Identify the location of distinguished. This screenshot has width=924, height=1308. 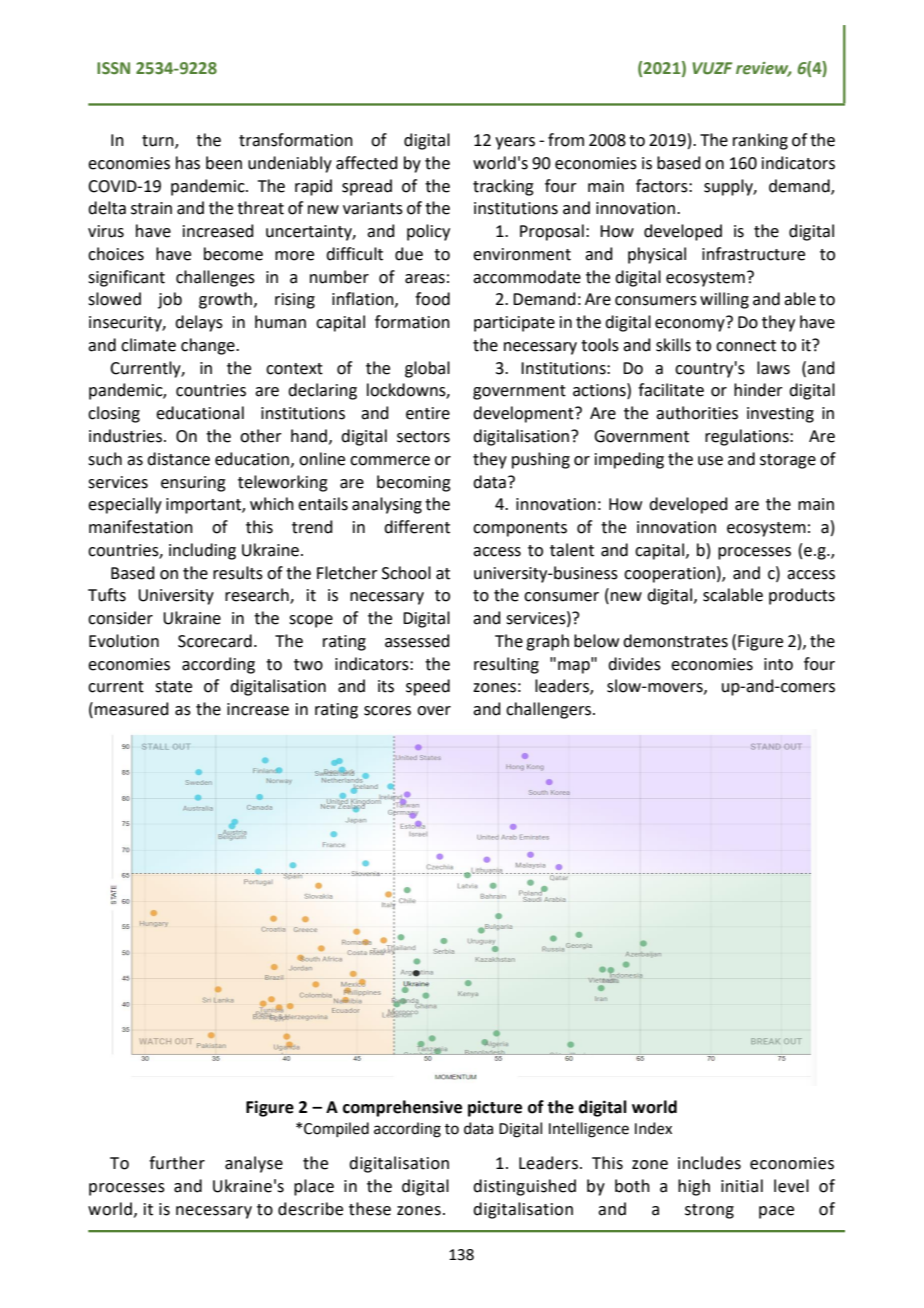
(524, 1187).
